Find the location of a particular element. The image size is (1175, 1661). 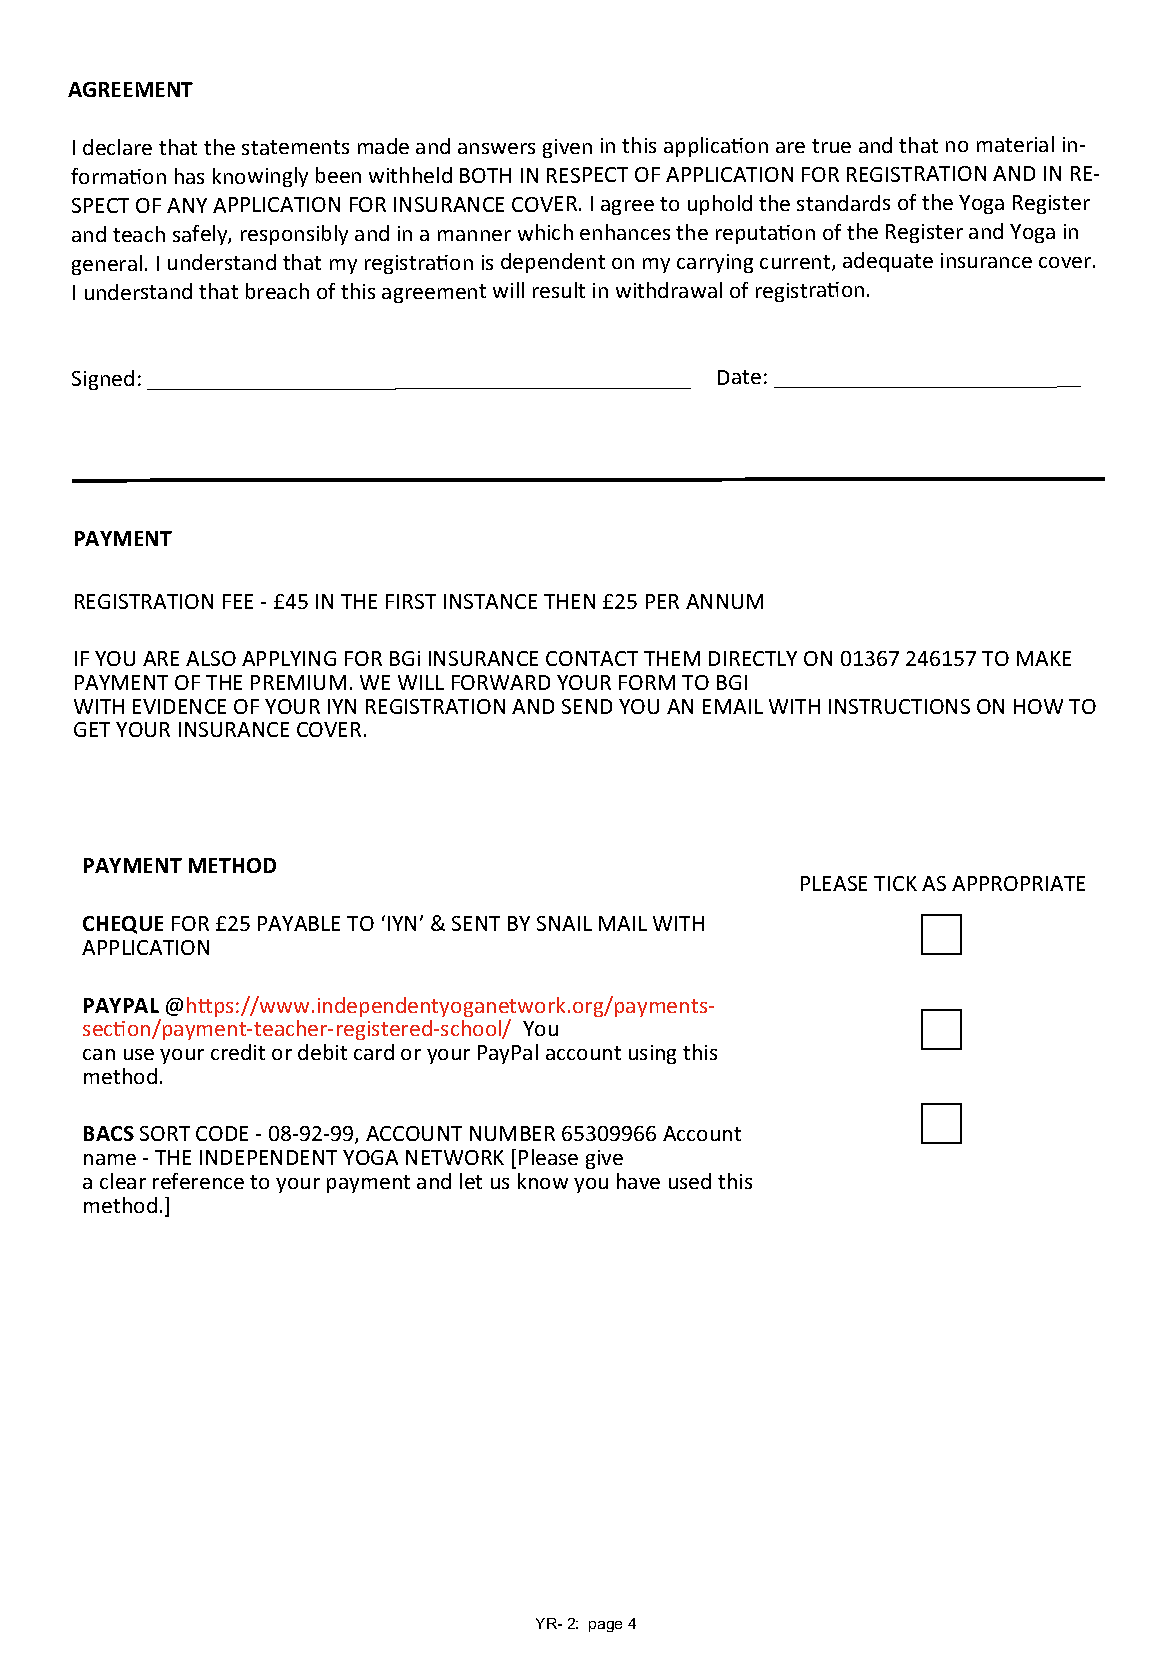

standards is located at coordinates (843, 203).
